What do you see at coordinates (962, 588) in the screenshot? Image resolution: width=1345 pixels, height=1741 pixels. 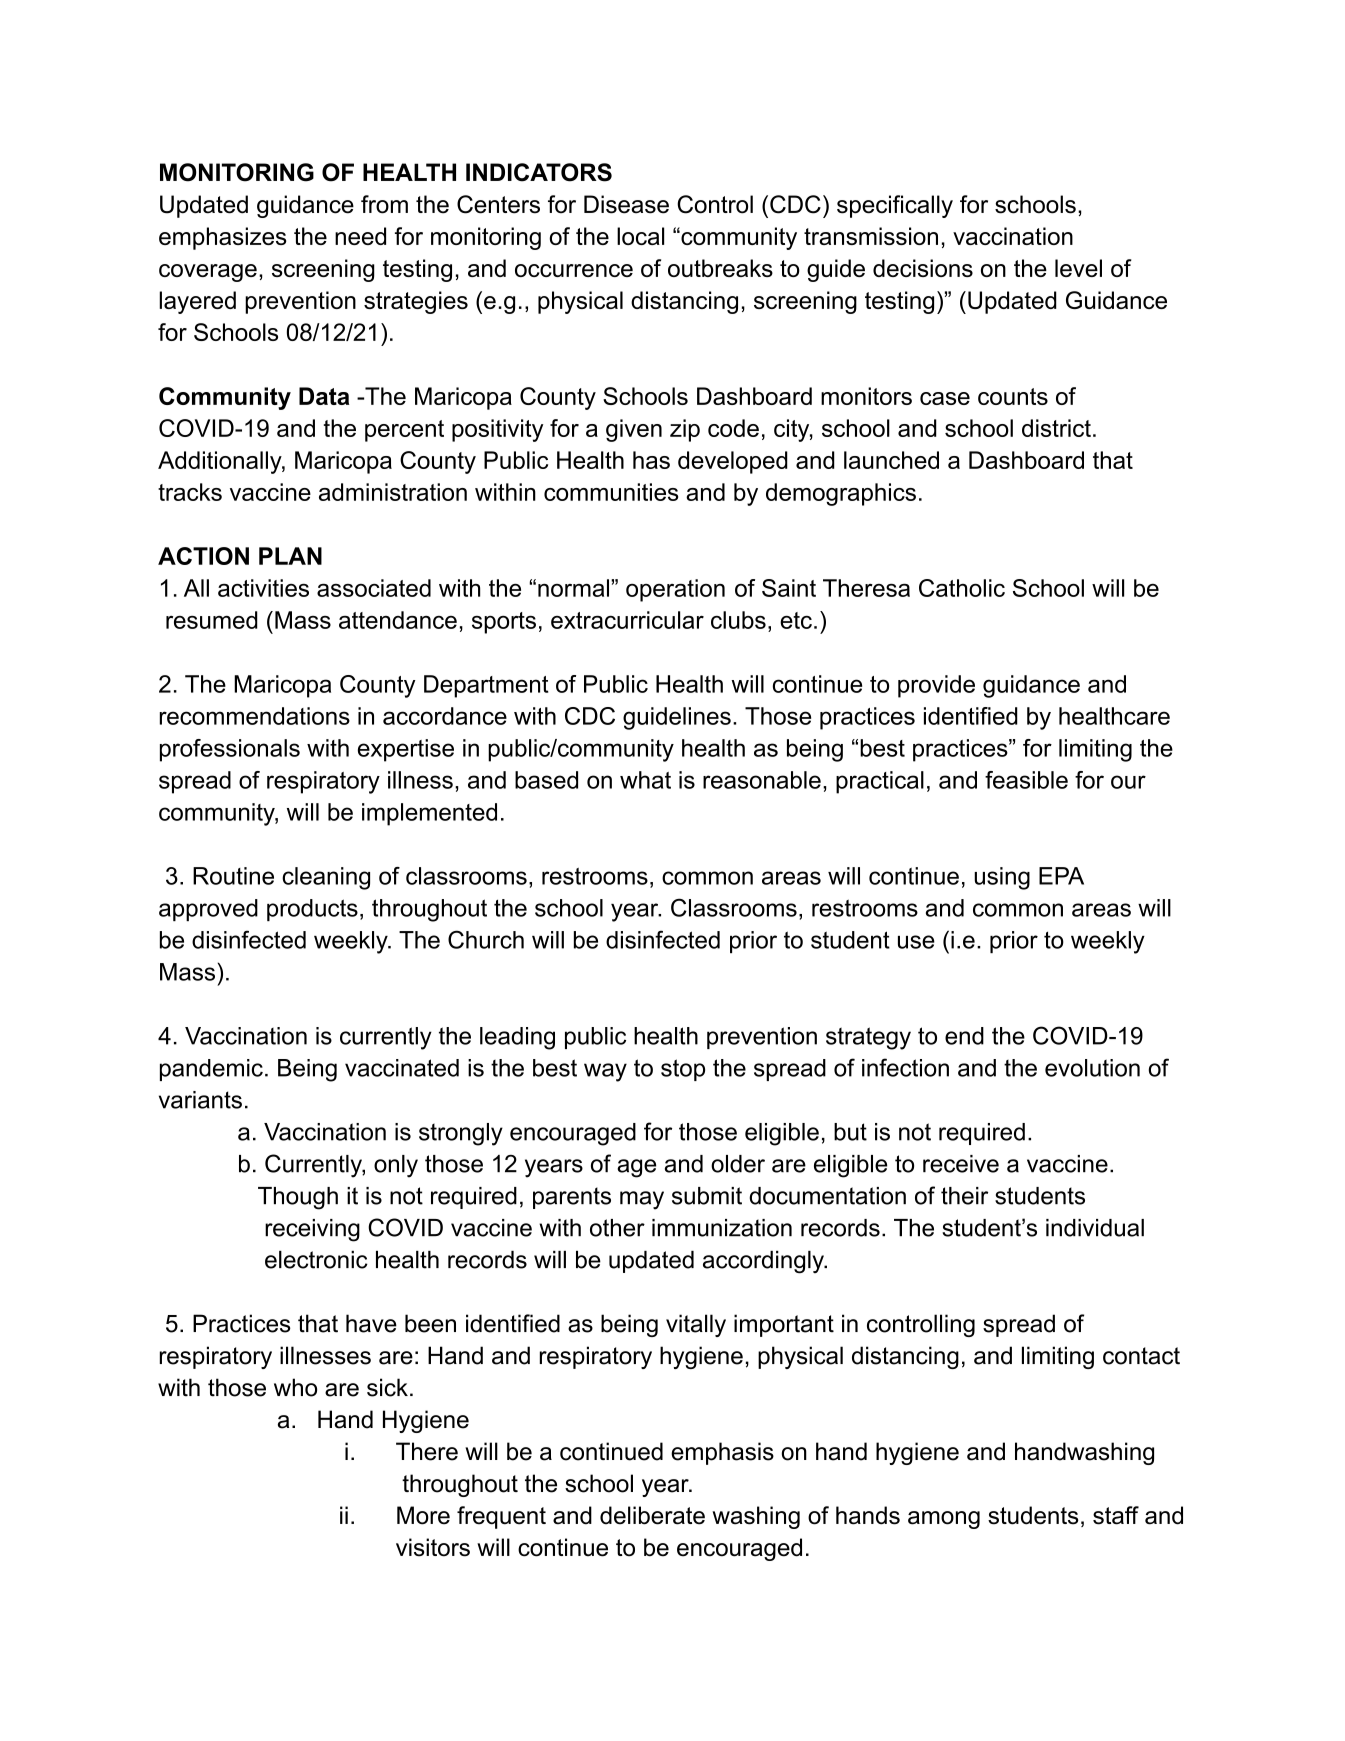 I see `Catholic` at bounding box center [962, 588].
